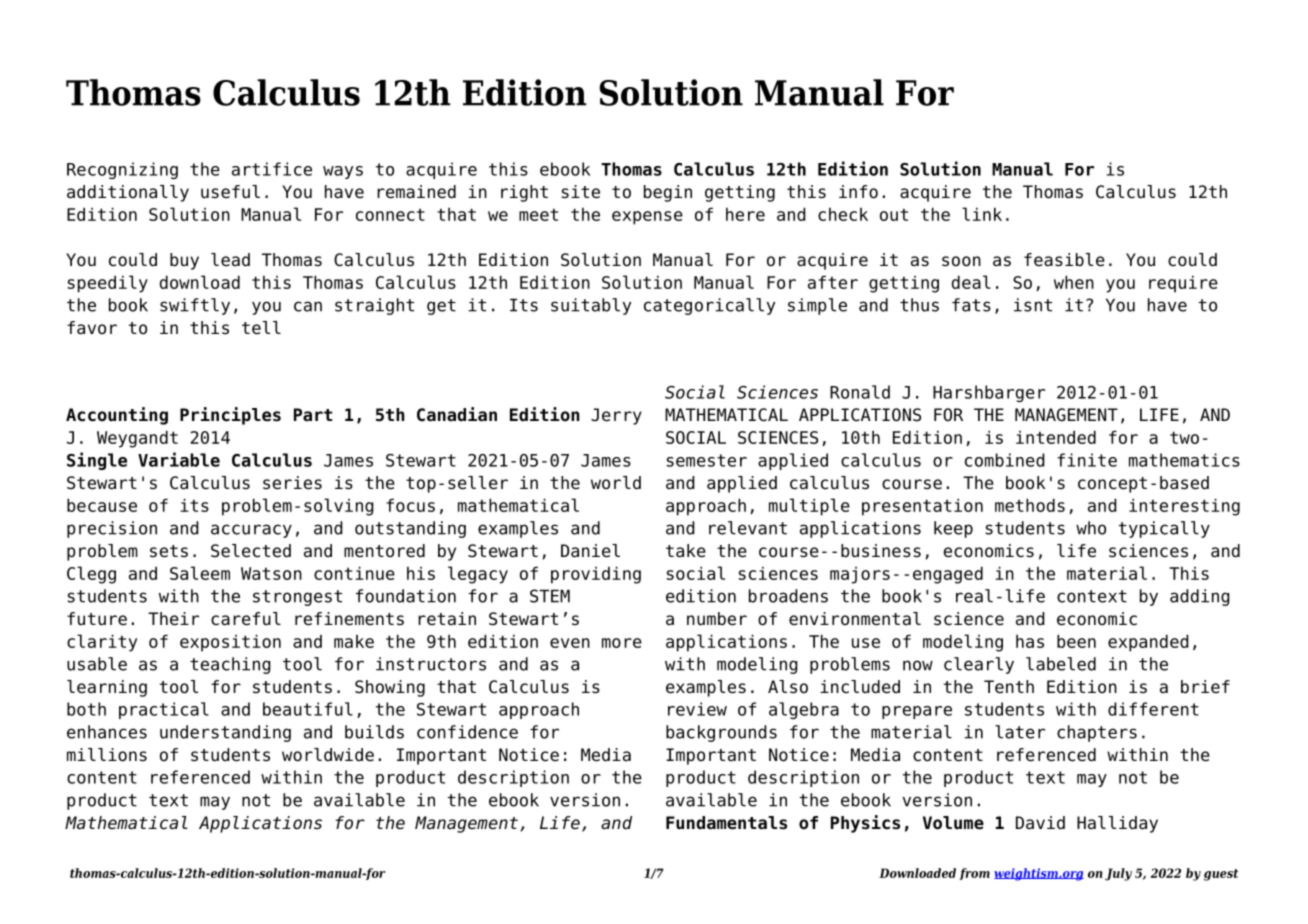 This screenshot has height=924, width=1308. Describe the element at coordinates (697, 709) in the screenshot. I see `review` at that location.
